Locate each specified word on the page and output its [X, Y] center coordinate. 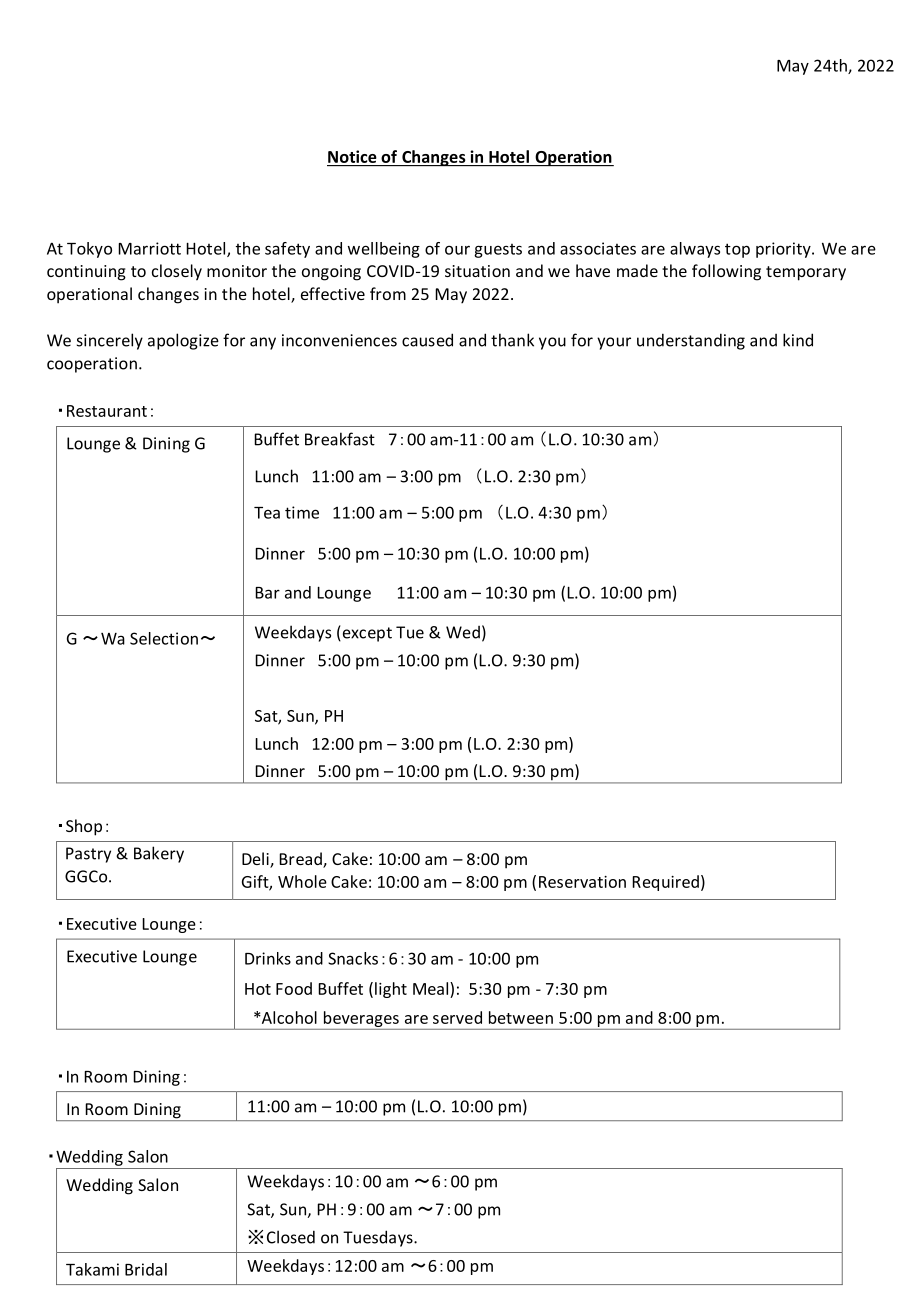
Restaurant [107, 411]
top [737, 250]
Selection [164, 638]
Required [665, 883]
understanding [691, 341]
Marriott [149, 248]
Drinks [268, 958]
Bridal [146, 1269]
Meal [430, 988]
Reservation [582, 882]
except [366, 633]
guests [498, 251]
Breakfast [340, 439]
